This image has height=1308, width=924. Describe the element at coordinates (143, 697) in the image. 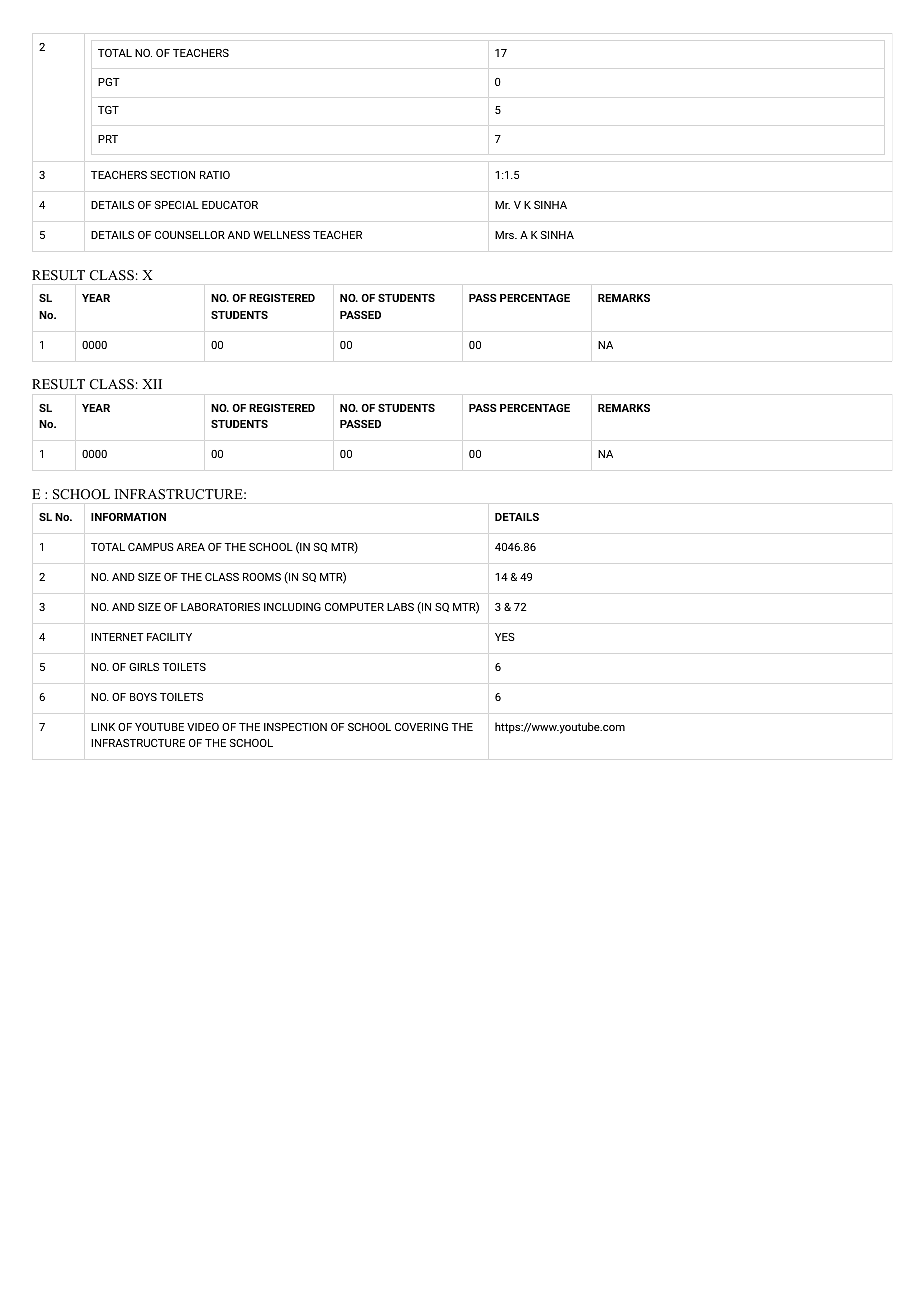

I see `BOYS` at that location.
